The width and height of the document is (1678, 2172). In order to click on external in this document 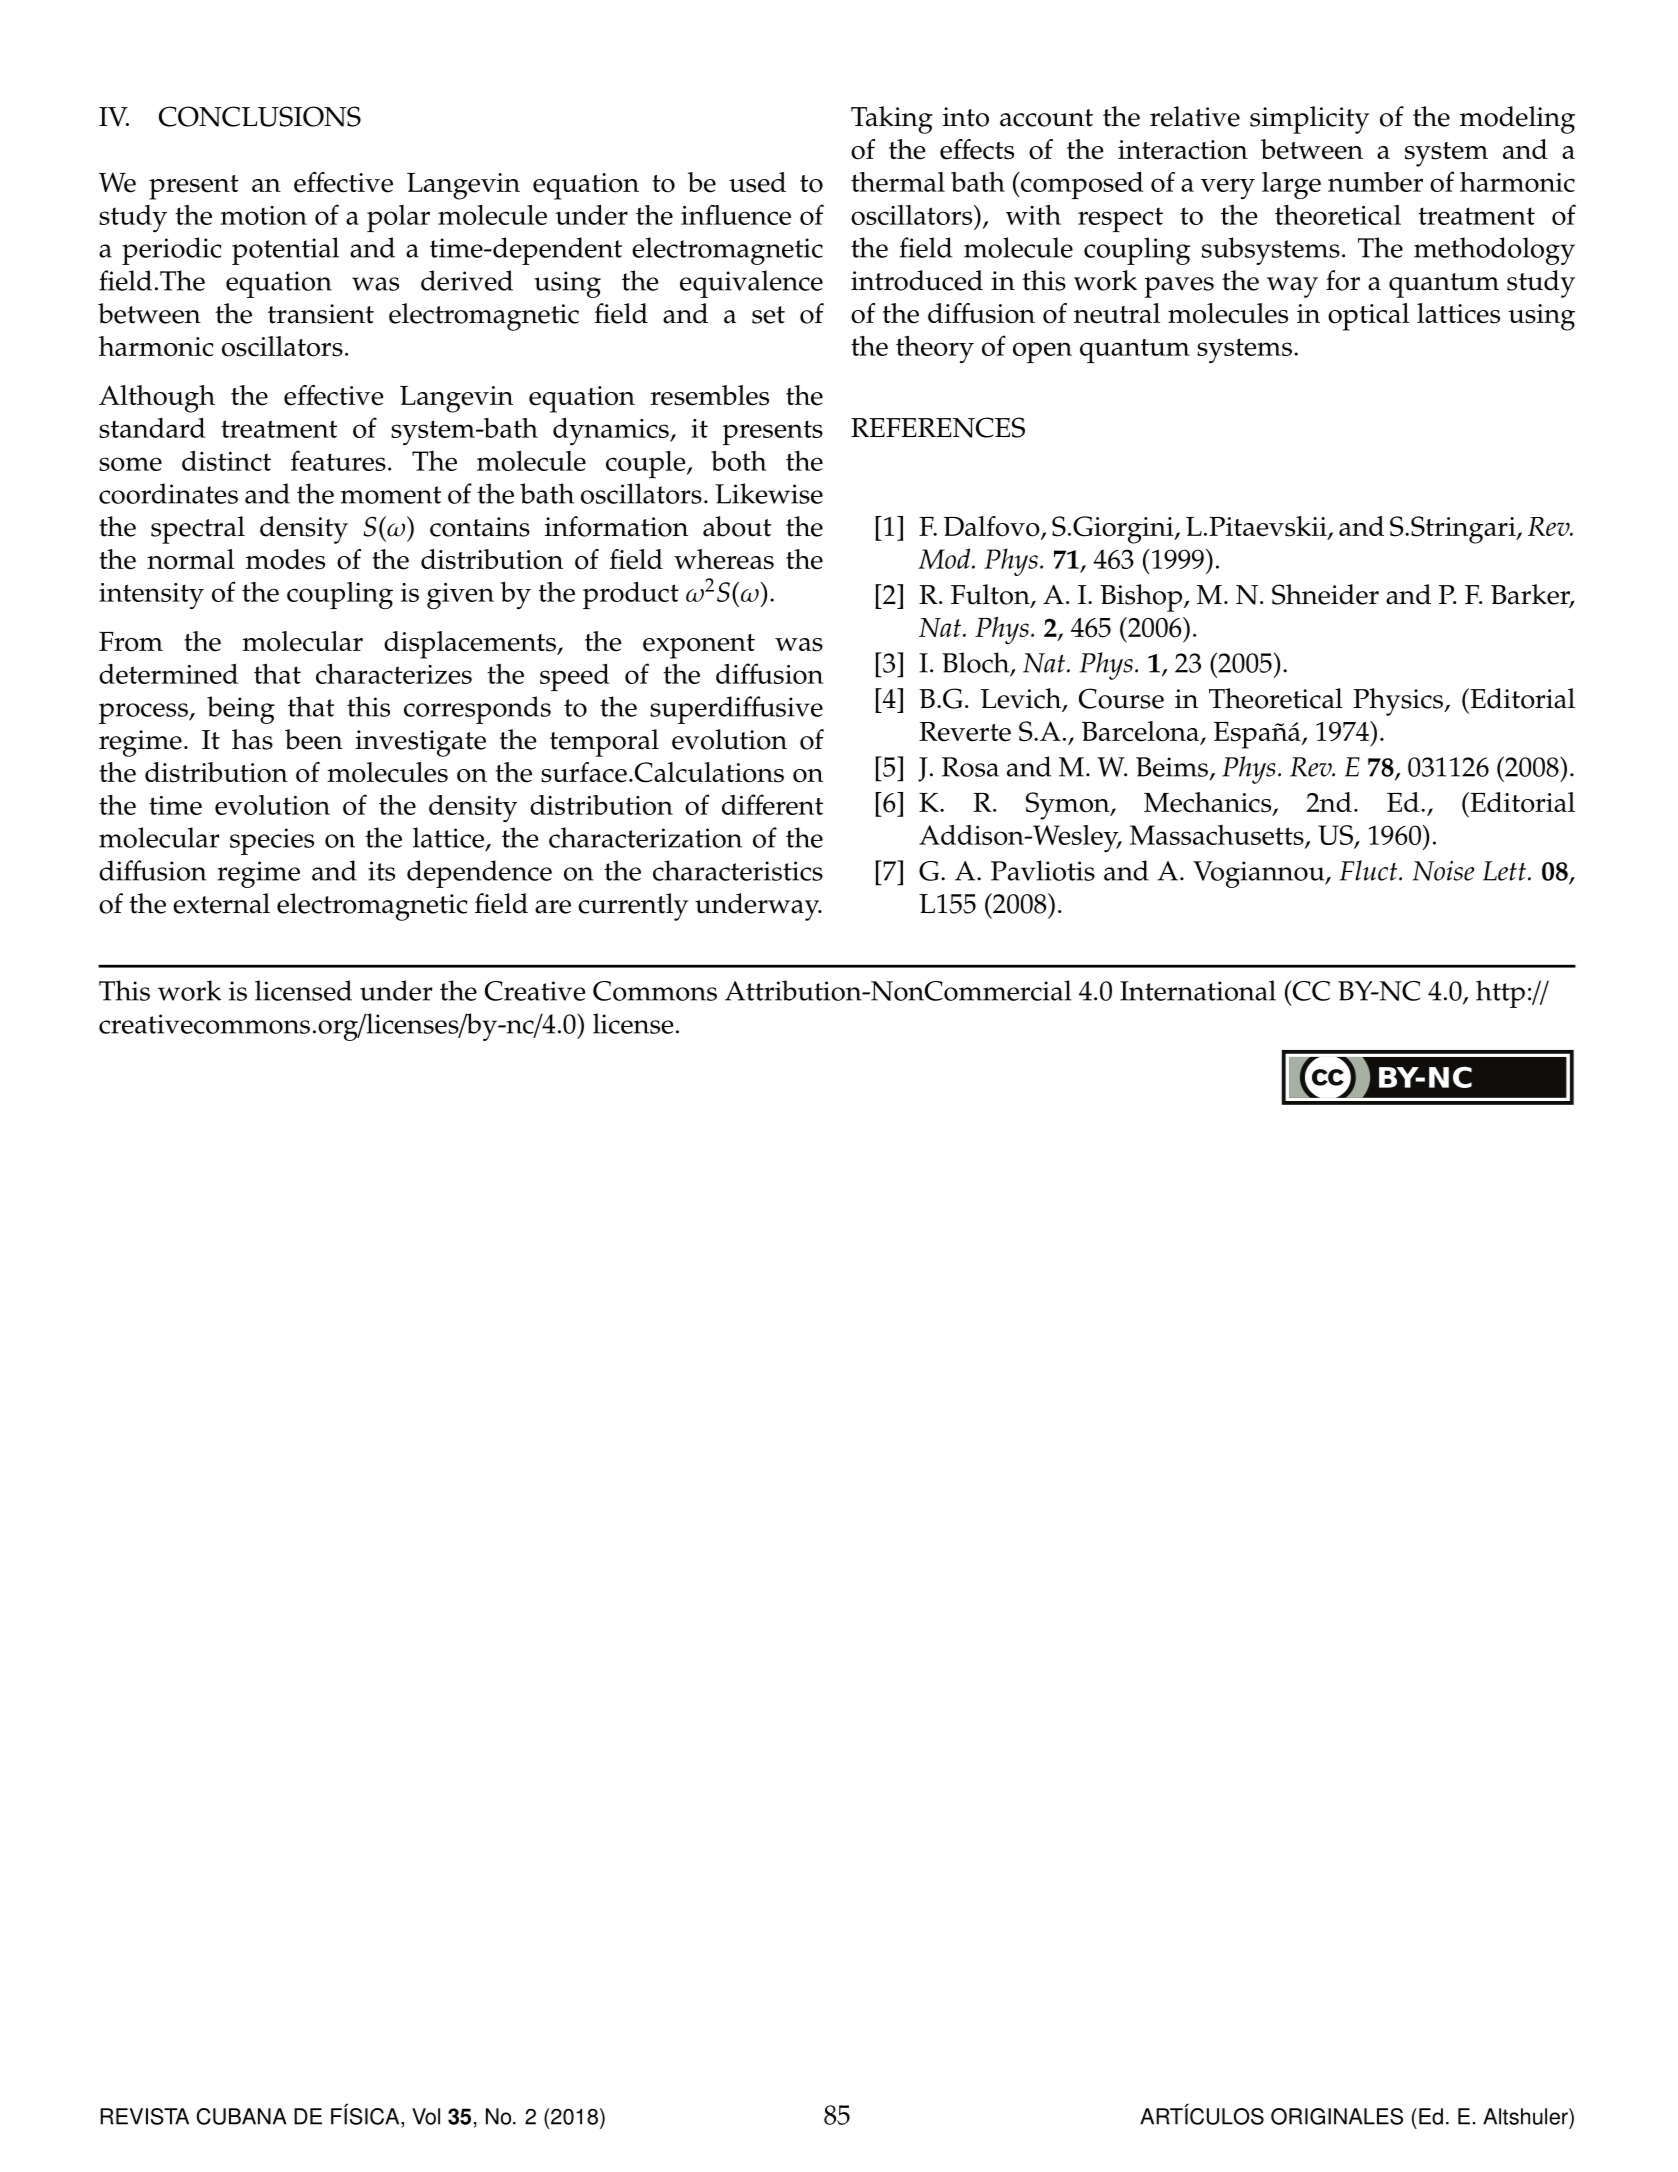, I will do `click(221, 903)`.
